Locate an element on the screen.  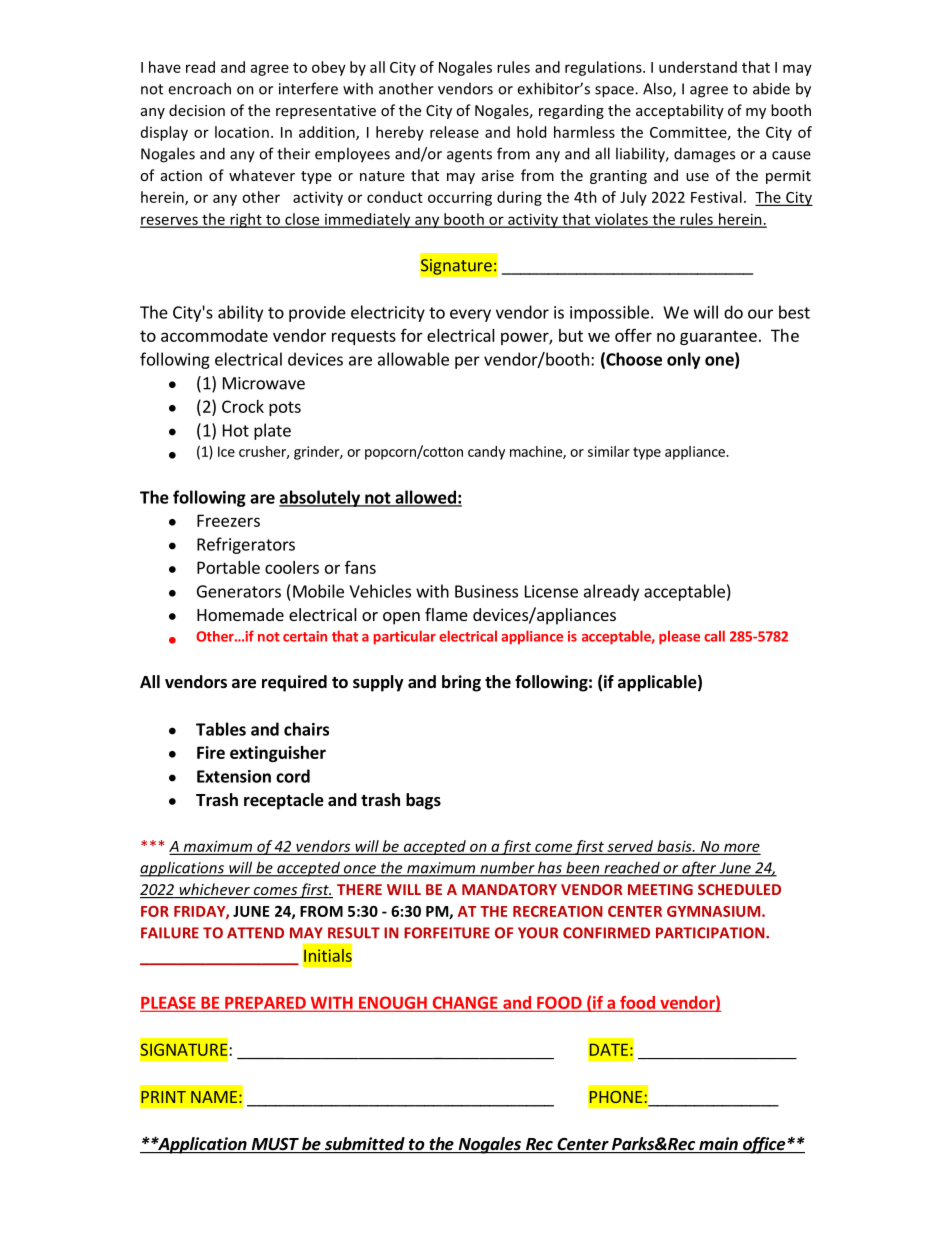
NAME is located at coordinates (214, 1097).
